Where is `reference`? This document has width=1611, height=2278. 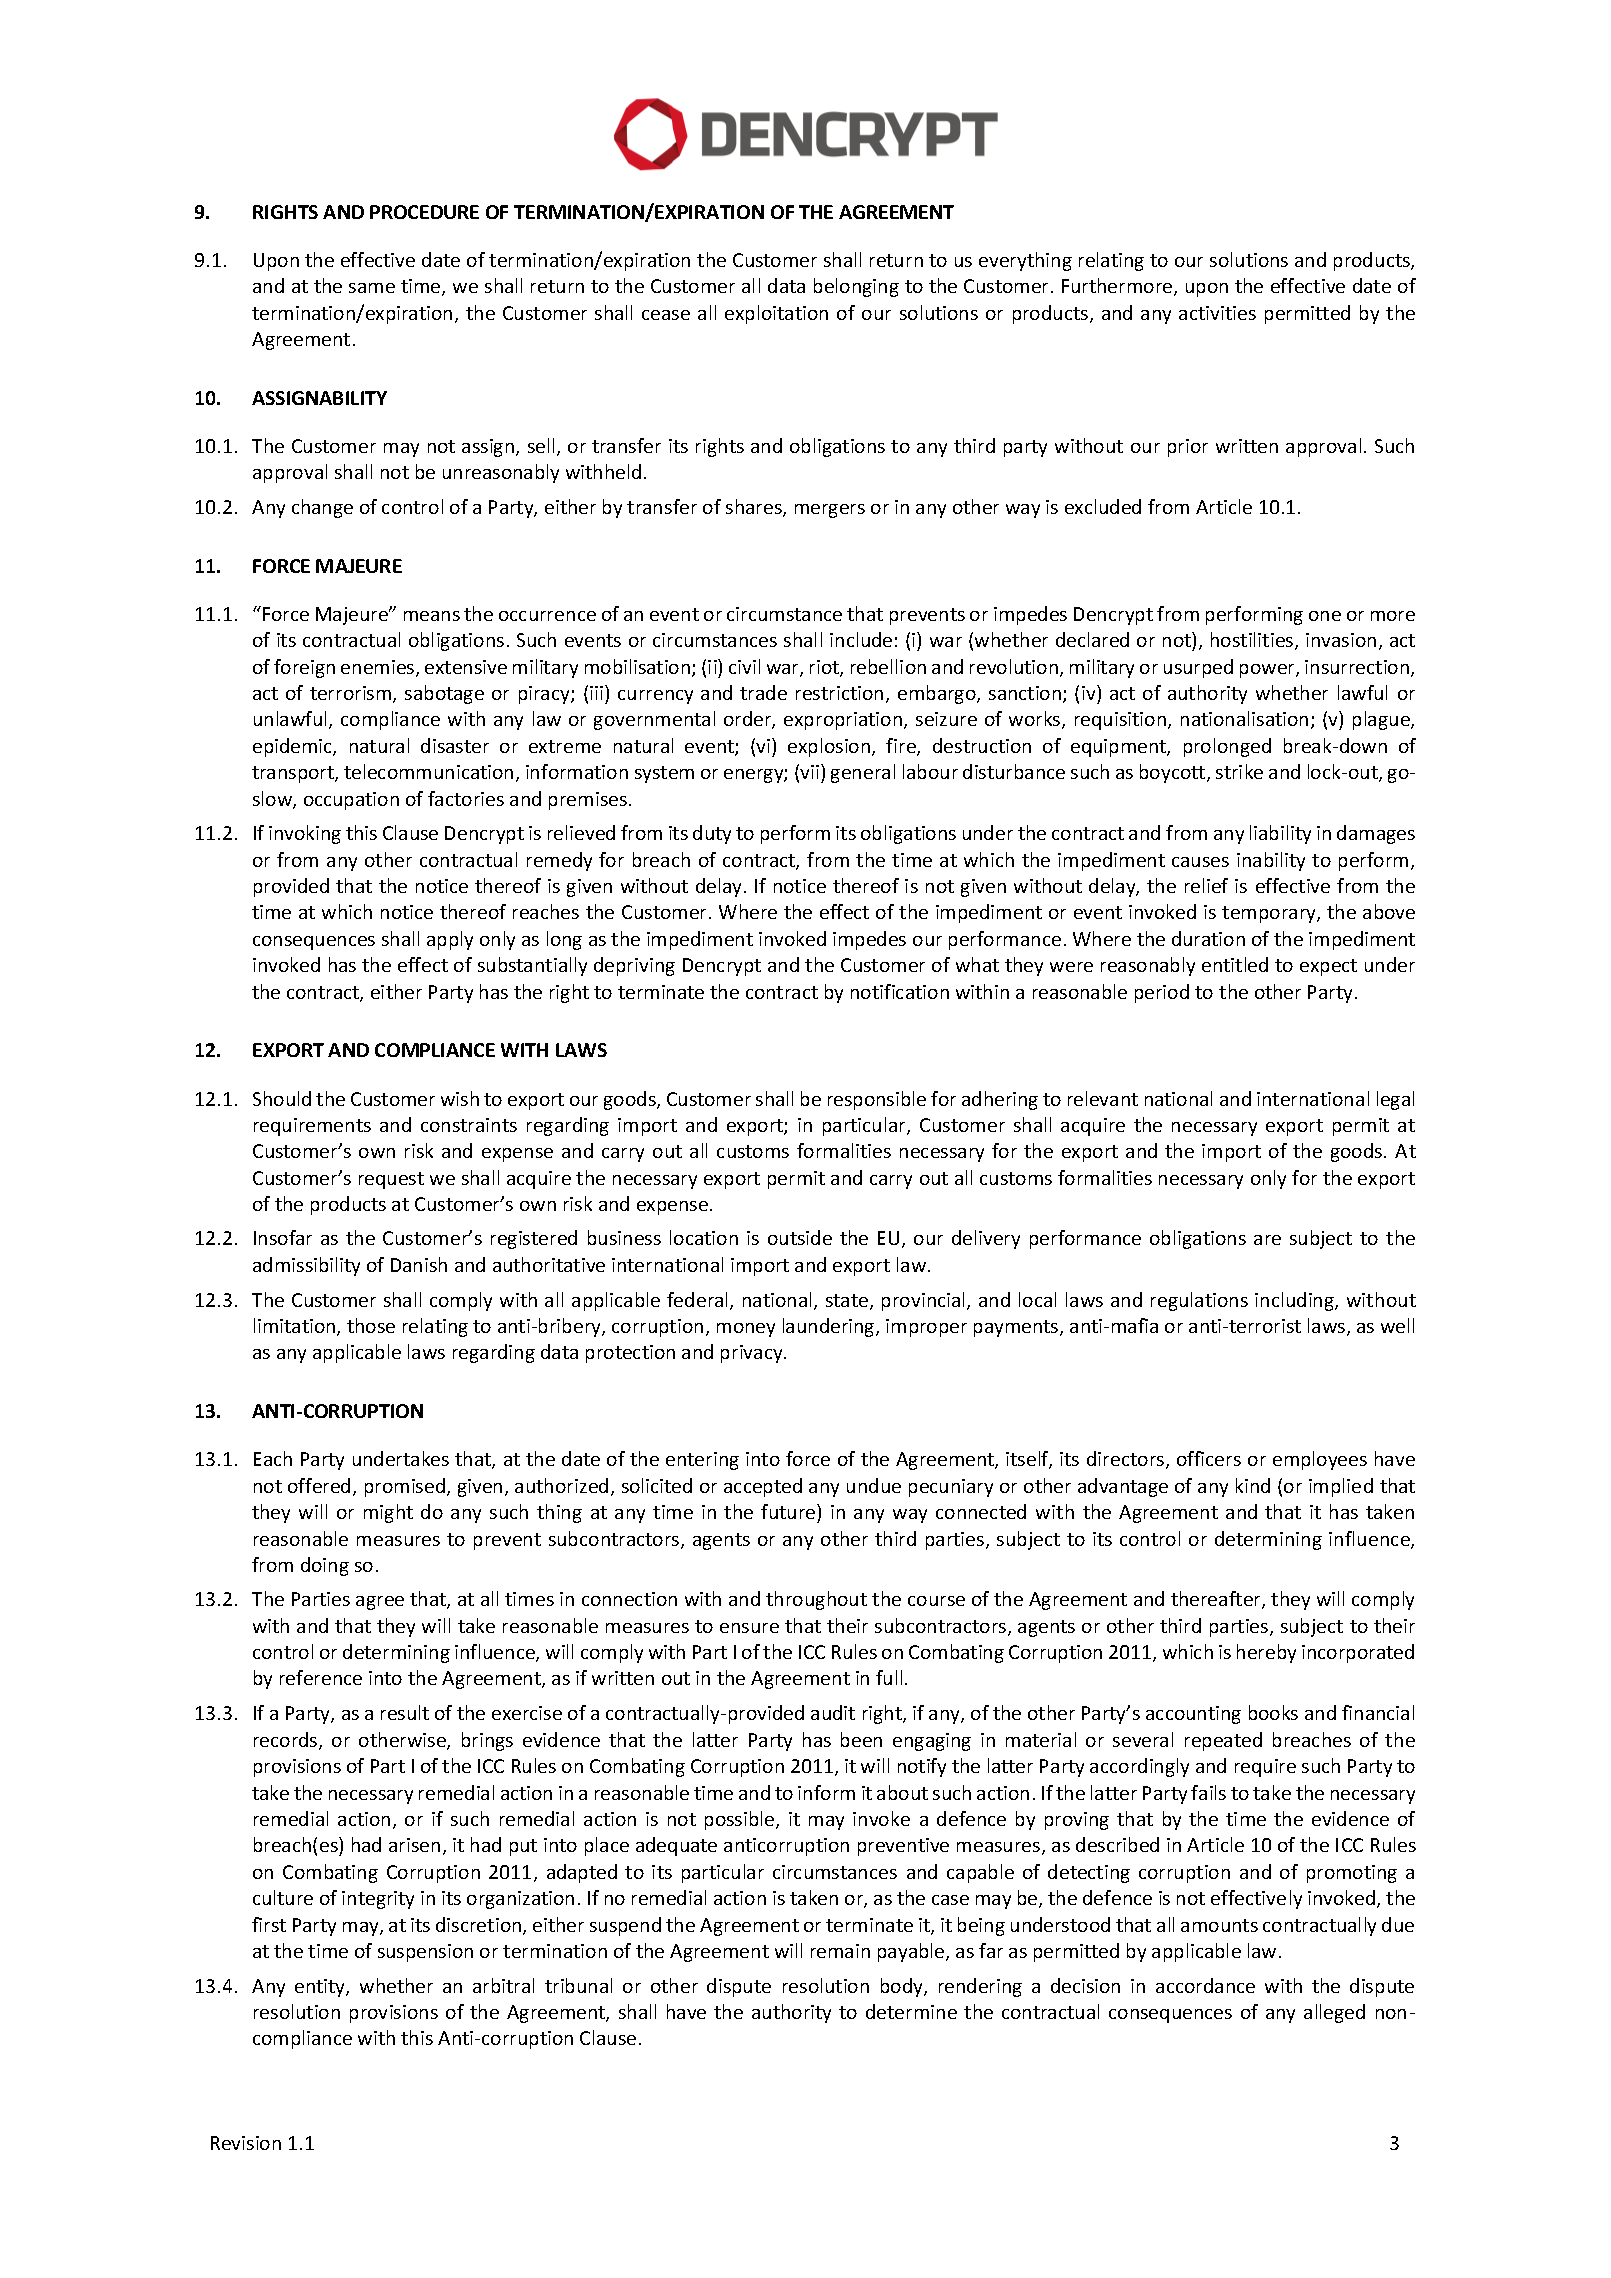
reference is located at coordinates (321, 1677).
